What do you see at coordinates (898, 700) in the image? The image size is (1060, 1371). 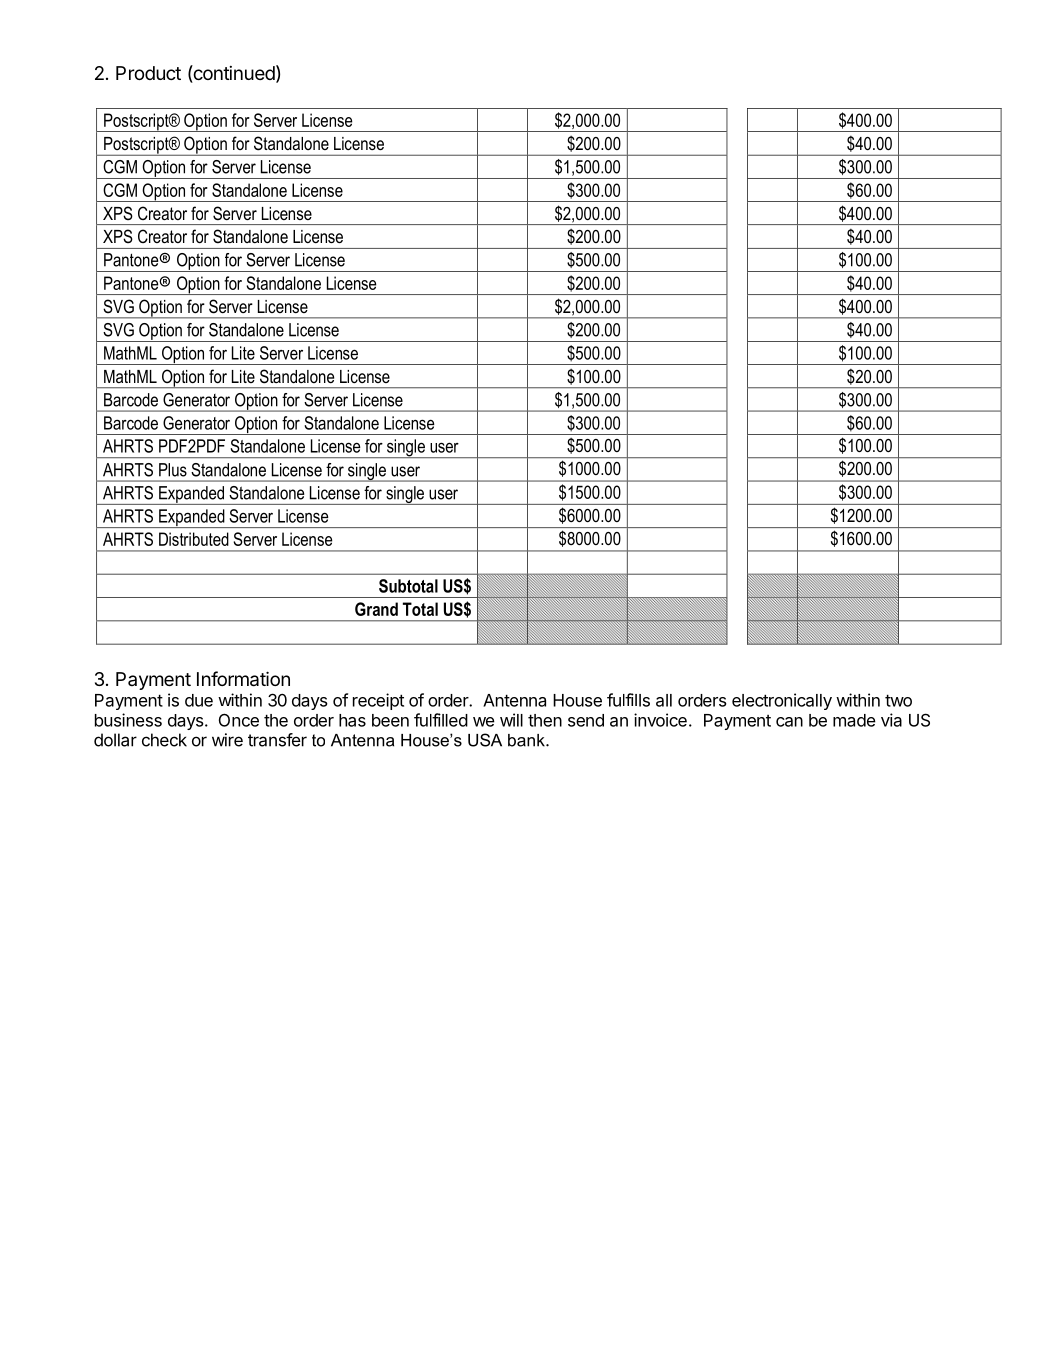 I see `two` at bounding box center [898, 700].
